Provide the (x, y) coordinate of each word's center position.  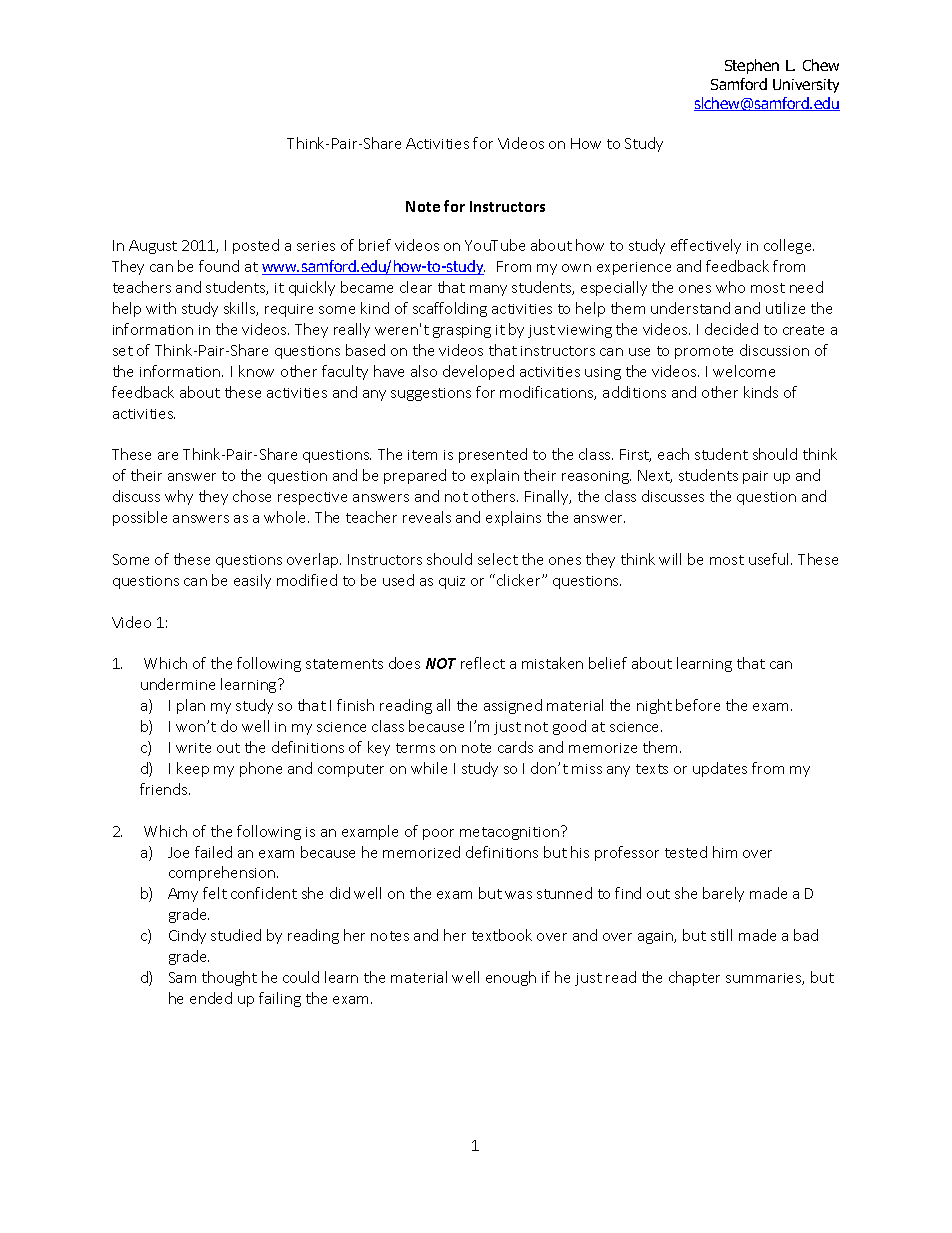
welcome (744, 371)
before (698, 705)
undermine (178, 684)
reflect (483, 663)
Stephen (752, 66)
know (256, 371)
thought (229, 978)
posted (256, 246)
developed (478, 372)
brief (375, 245)
